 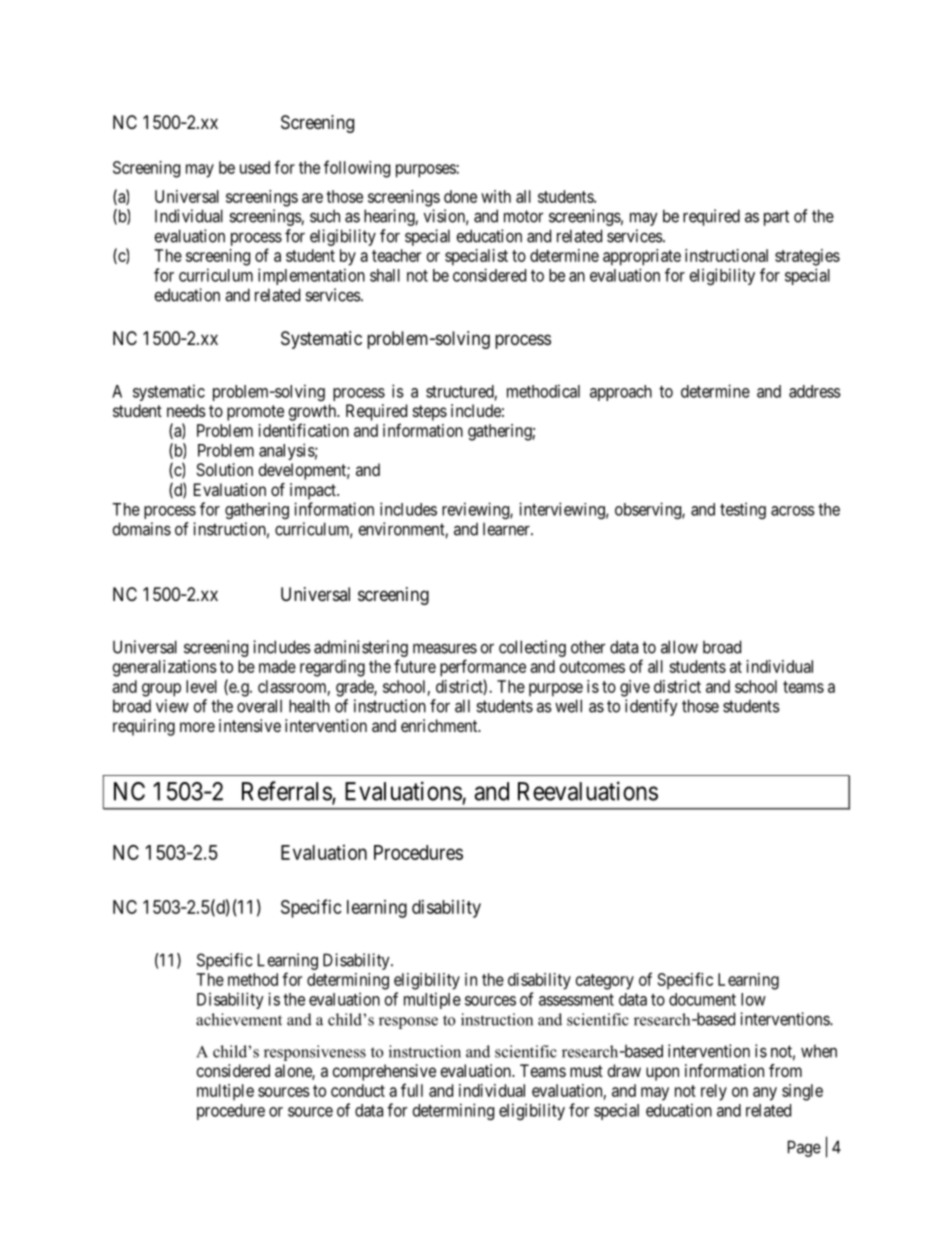 What do you see at coordinates (255, 167) in the document?
I see `used` at bounding box center [255, 167].
